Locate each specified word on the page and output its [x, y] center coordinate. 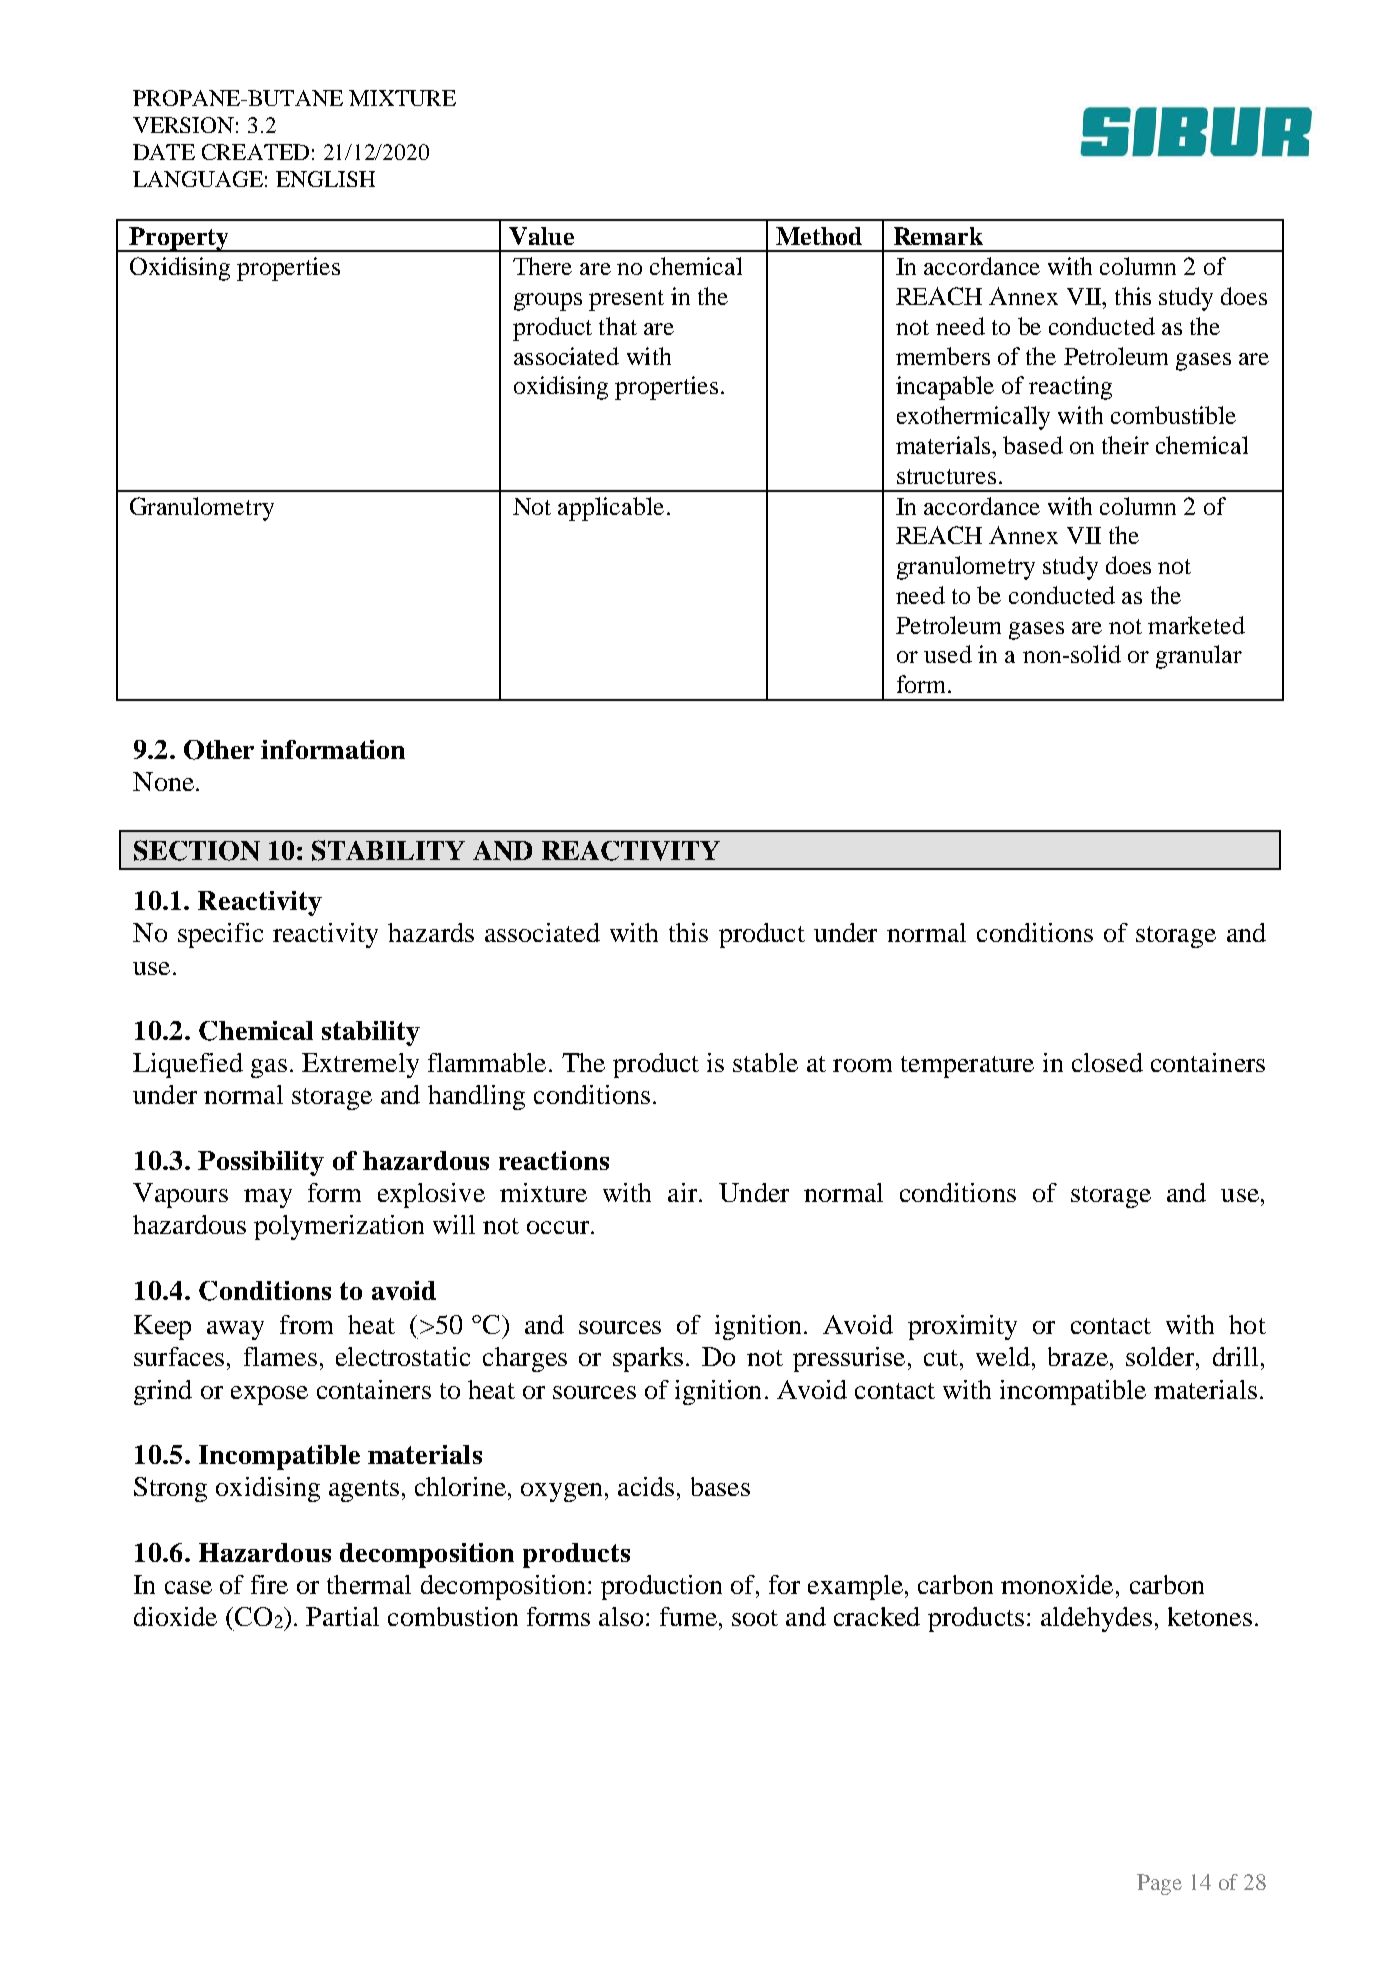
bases [720, 1486]
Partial [342, 1616]
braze [1078, 1356]
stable [765, 1062]
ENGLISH [325, 179]
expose [269, 1395]
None [163, 781]
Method [819, 236]
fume [688, 1616]
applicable [611, 509]
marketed [1196, 625]
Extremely [360, 1065]
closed [1107, 1062]
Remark [938, 236]
